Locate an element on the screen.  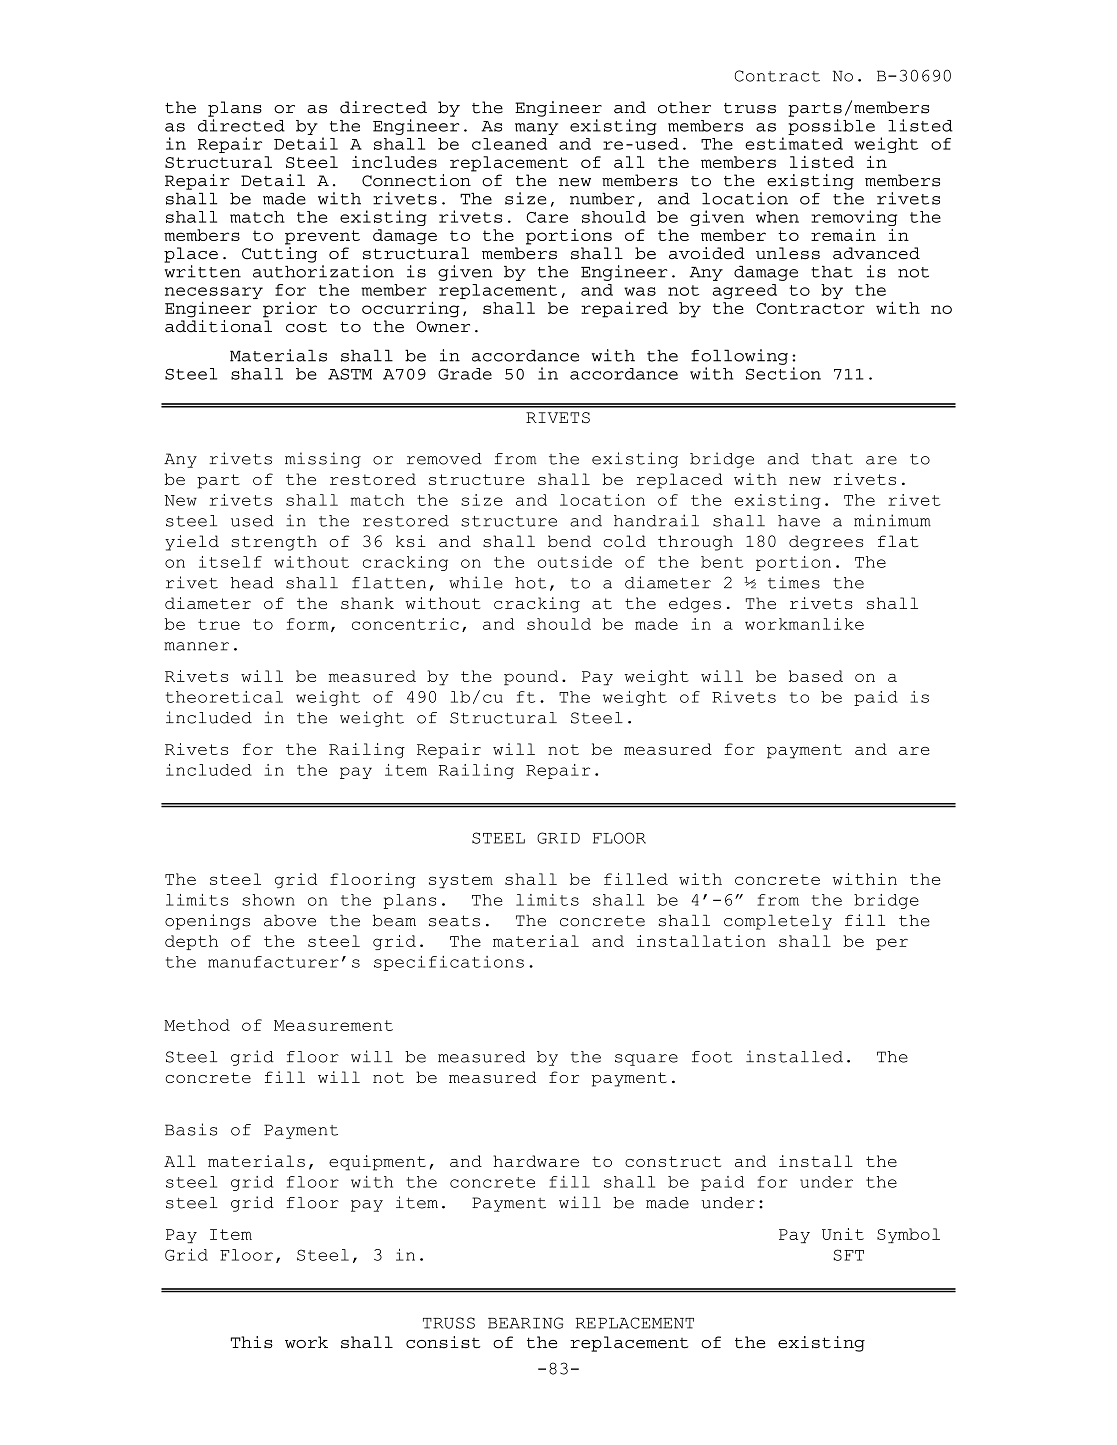
removed is located at coordinates (444, 459).
